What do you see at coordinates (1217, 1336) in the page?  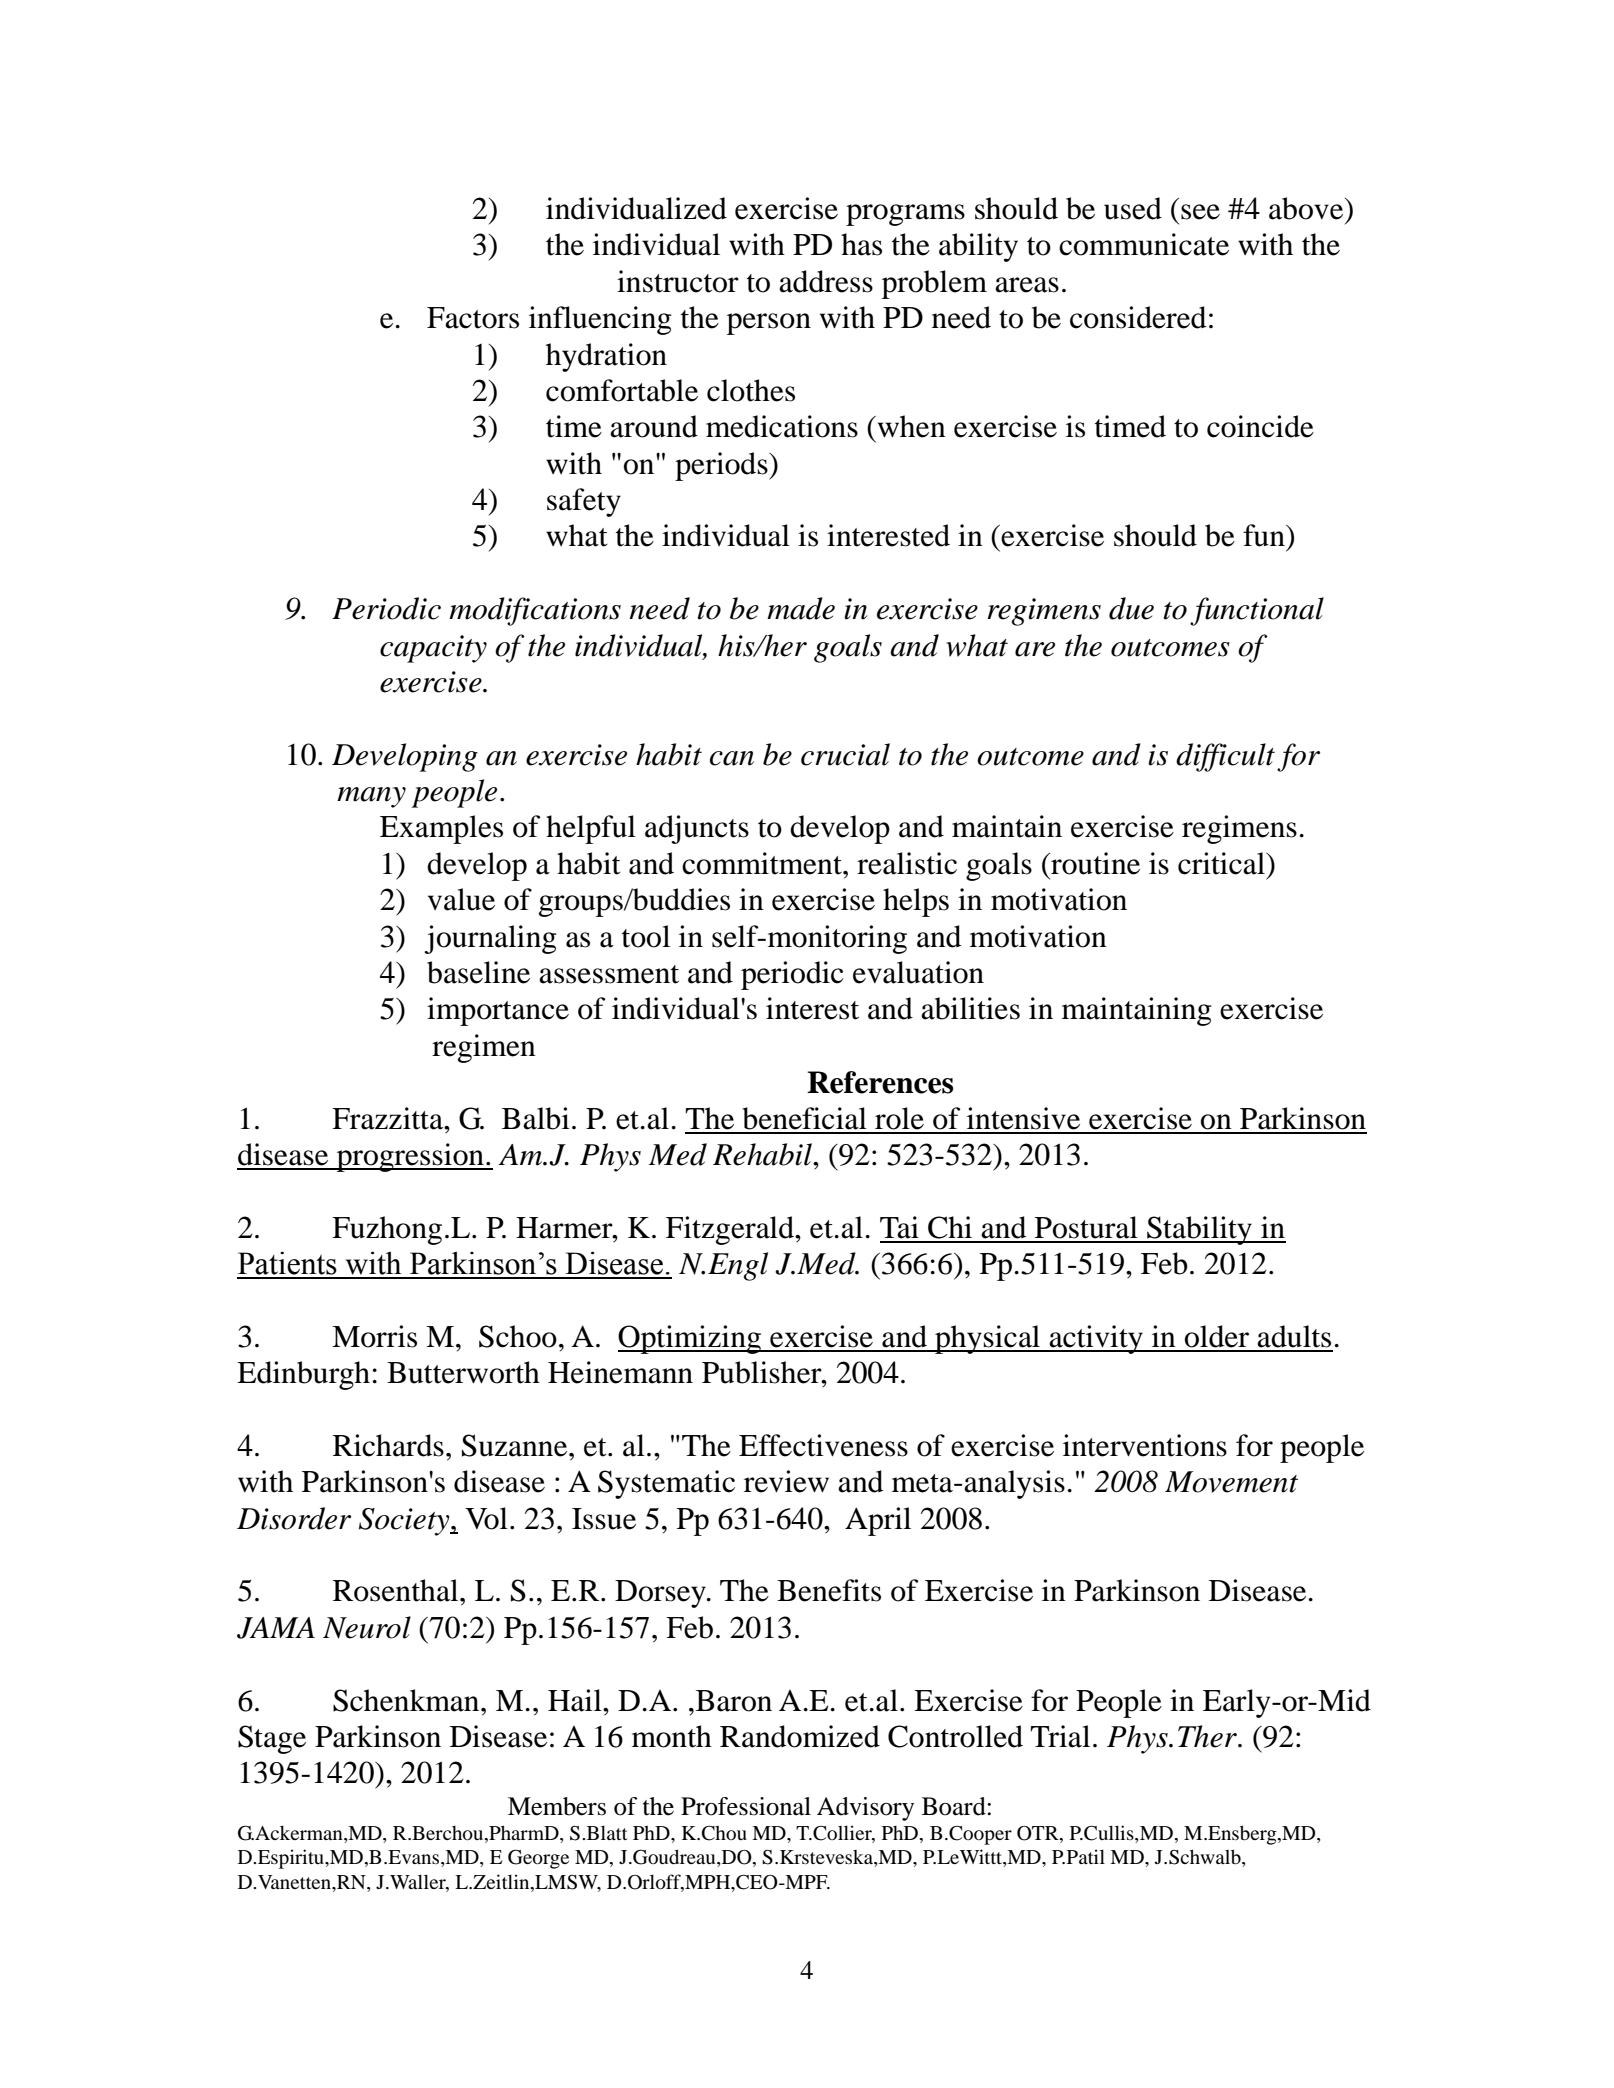 I see `older` at bounding box center [1217, 1336].
